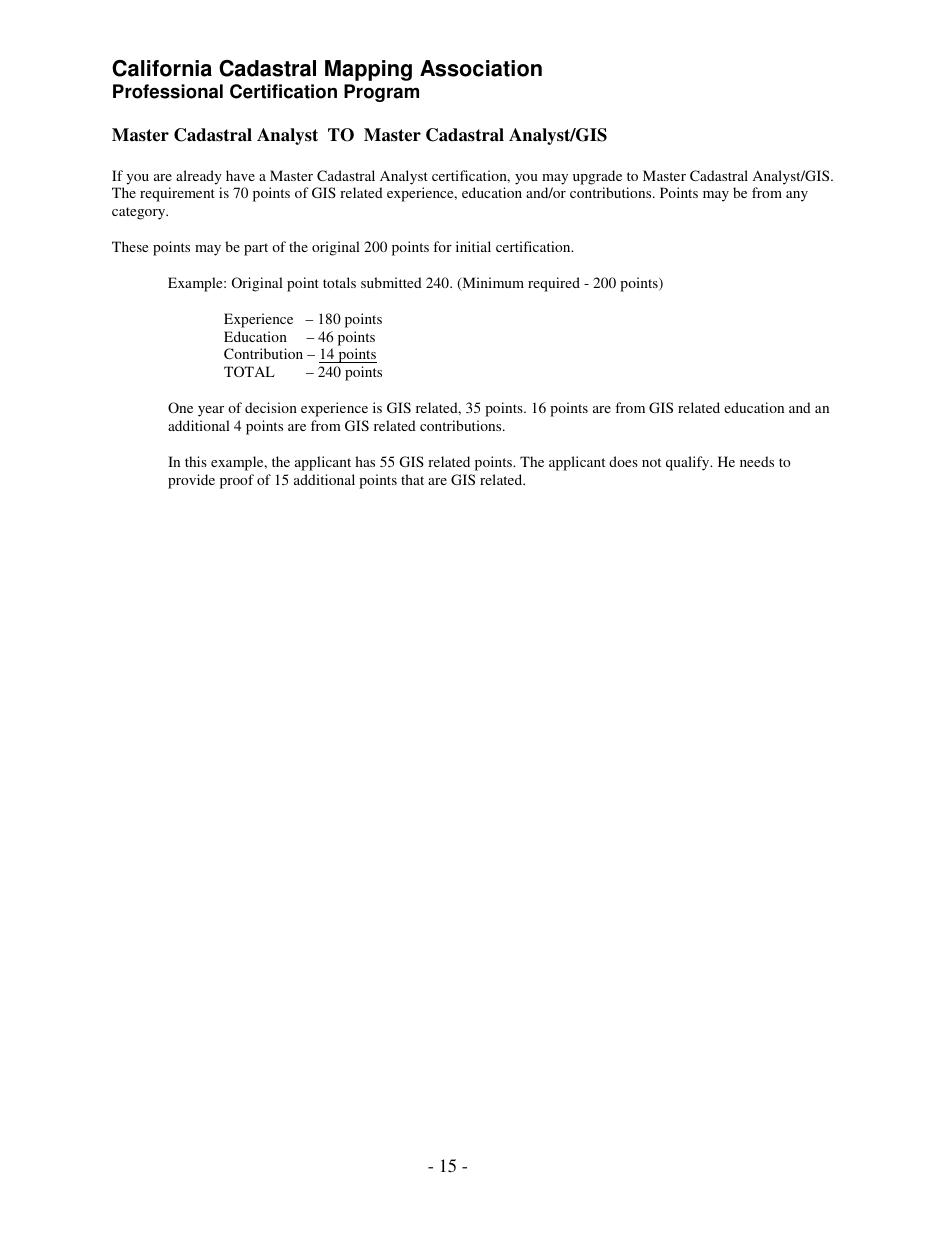 This screenshot has height=1233, width=952. What do you see at coordinates (554, 284) in the screenshot?
I see `required` at bounding box center [554, 284].
